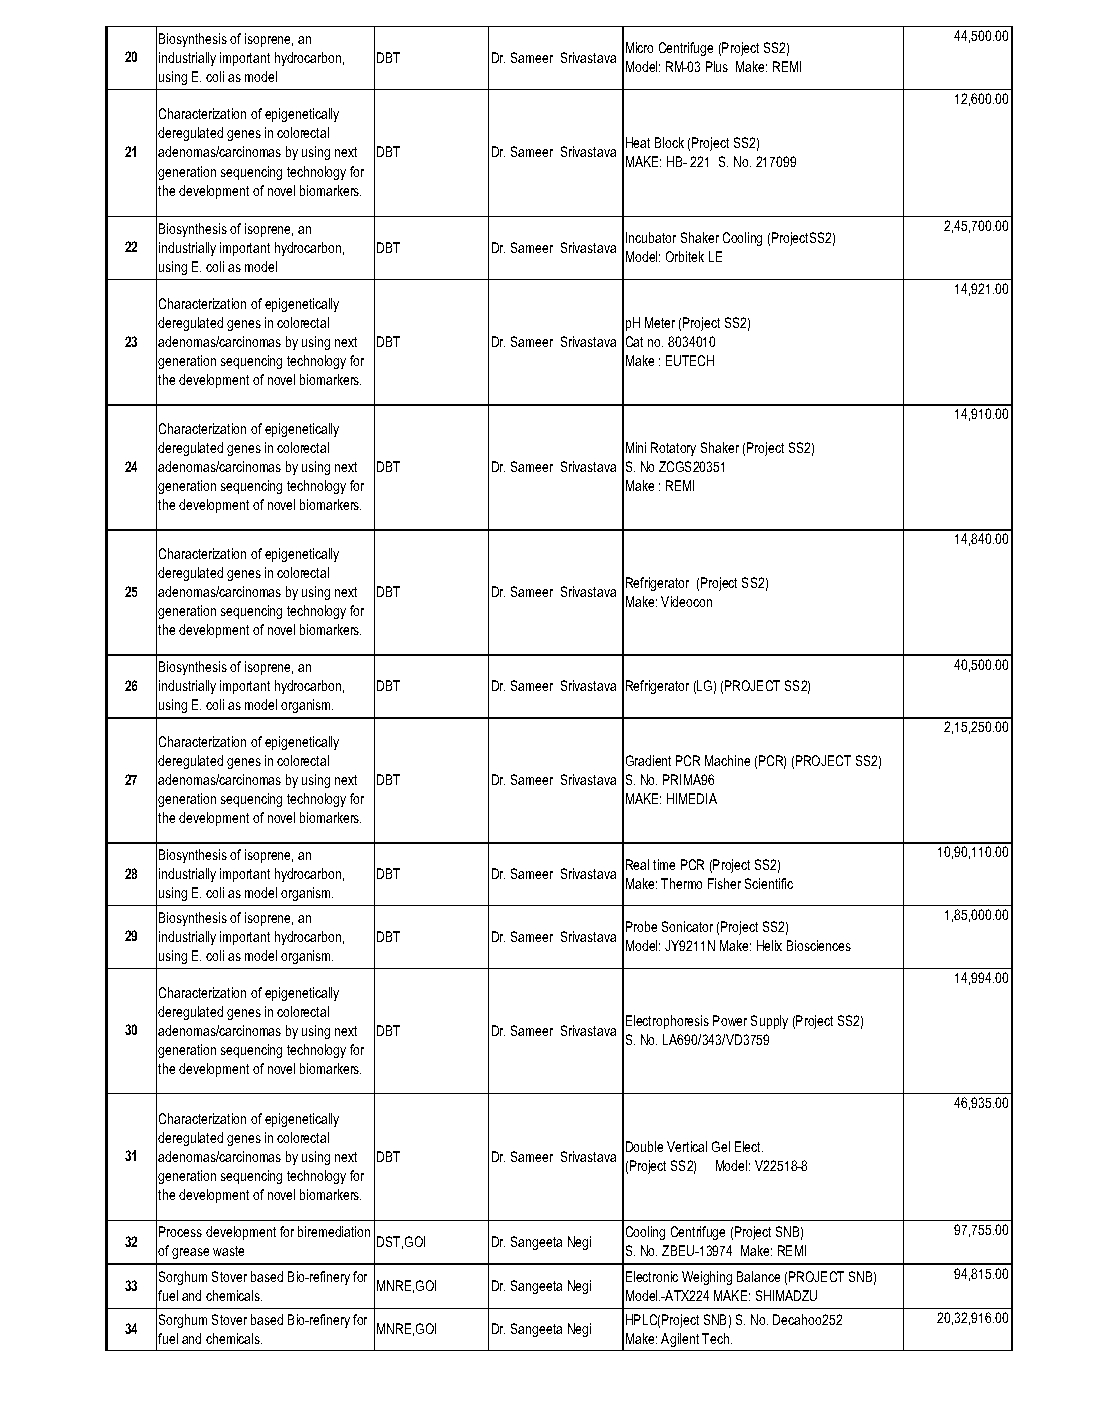 The image size is (1103, 1428). What do you see at coordinates (727, 760) in the page?
I see `Machine` at bounding box center [727, 760].
